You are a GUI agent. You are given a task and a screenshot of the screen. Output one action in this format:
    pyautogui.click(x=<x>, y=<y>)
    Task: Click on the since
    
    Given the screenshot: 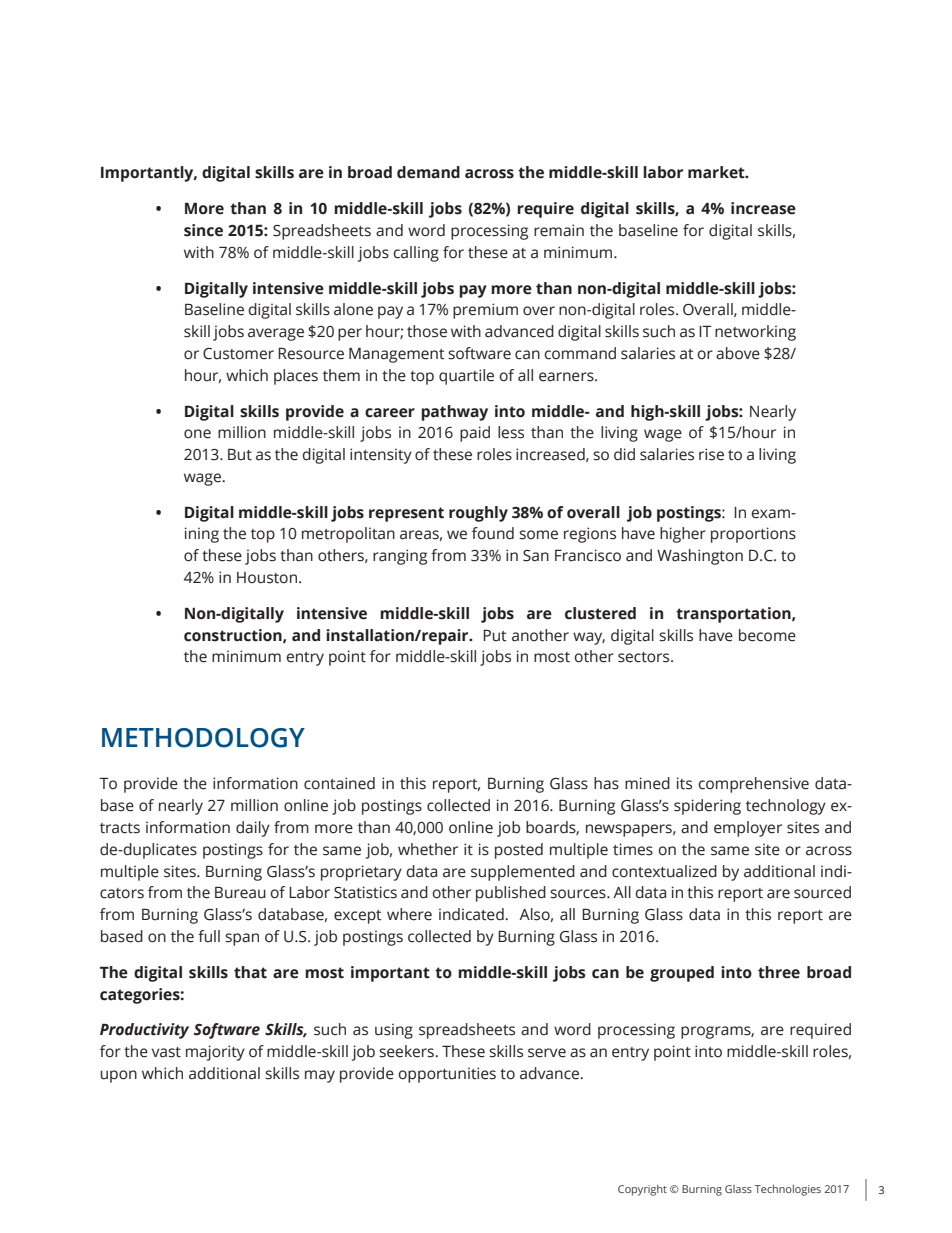 What is the action you would take?
    pyautogui.click(x=203, y=230)
